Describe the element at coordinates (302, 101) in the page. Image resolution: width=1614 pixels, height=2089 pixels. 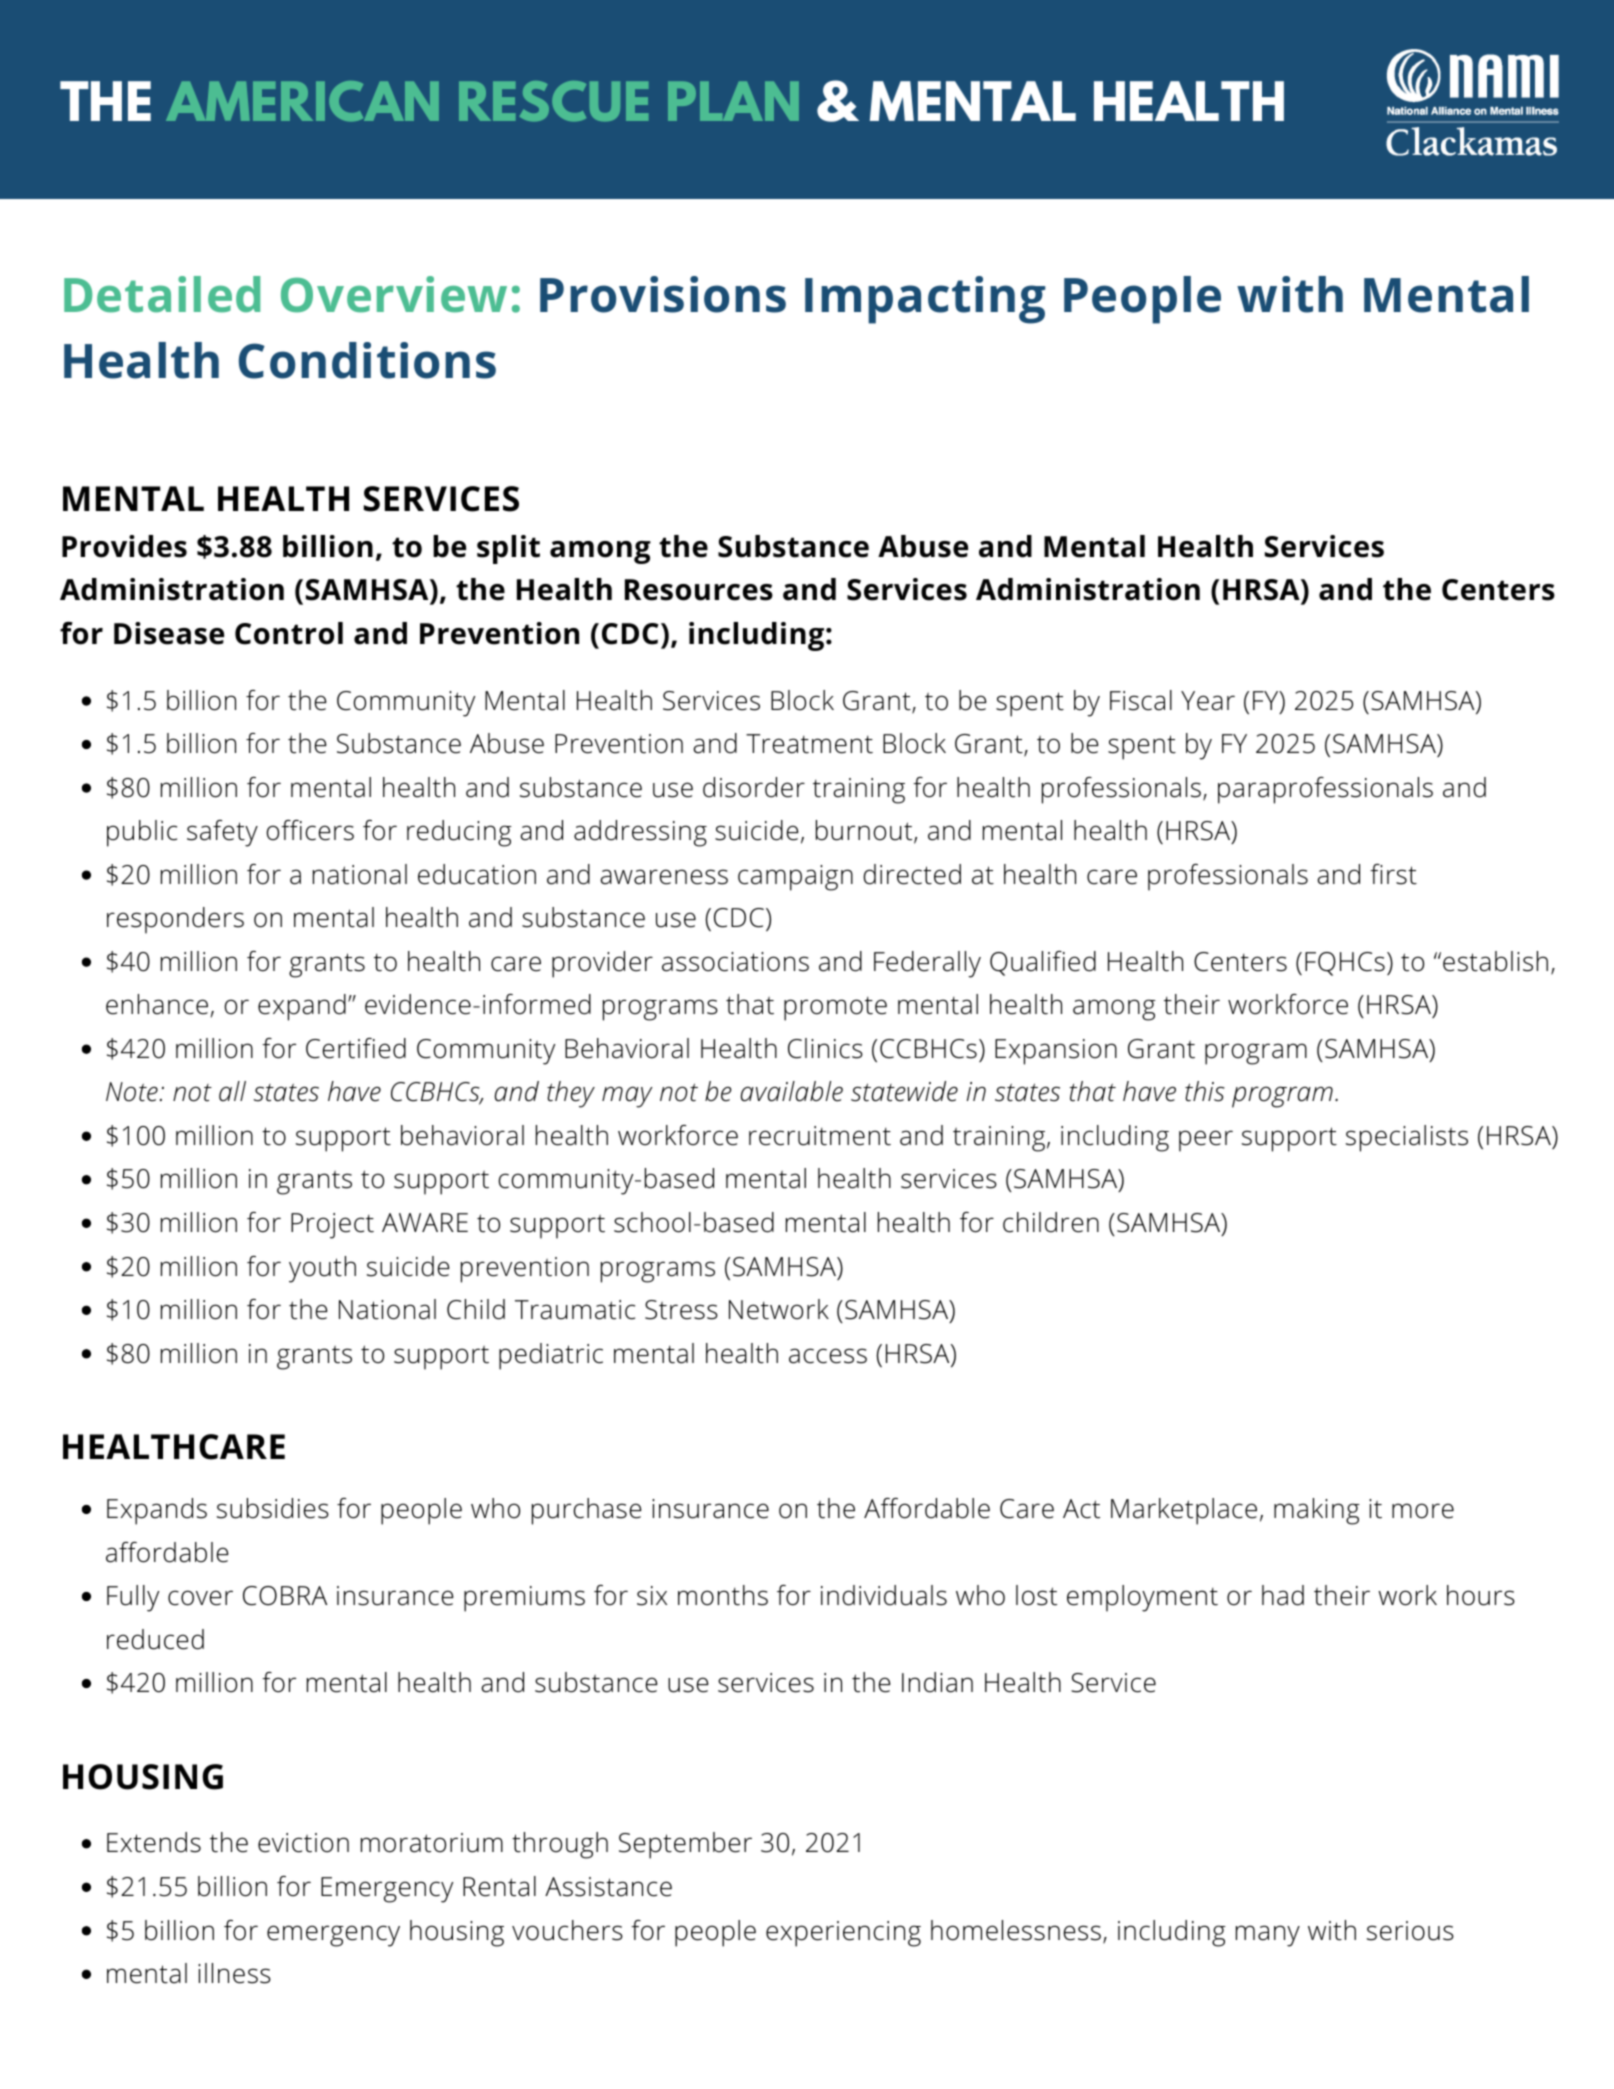
I see `AMERICAN` at that location.
